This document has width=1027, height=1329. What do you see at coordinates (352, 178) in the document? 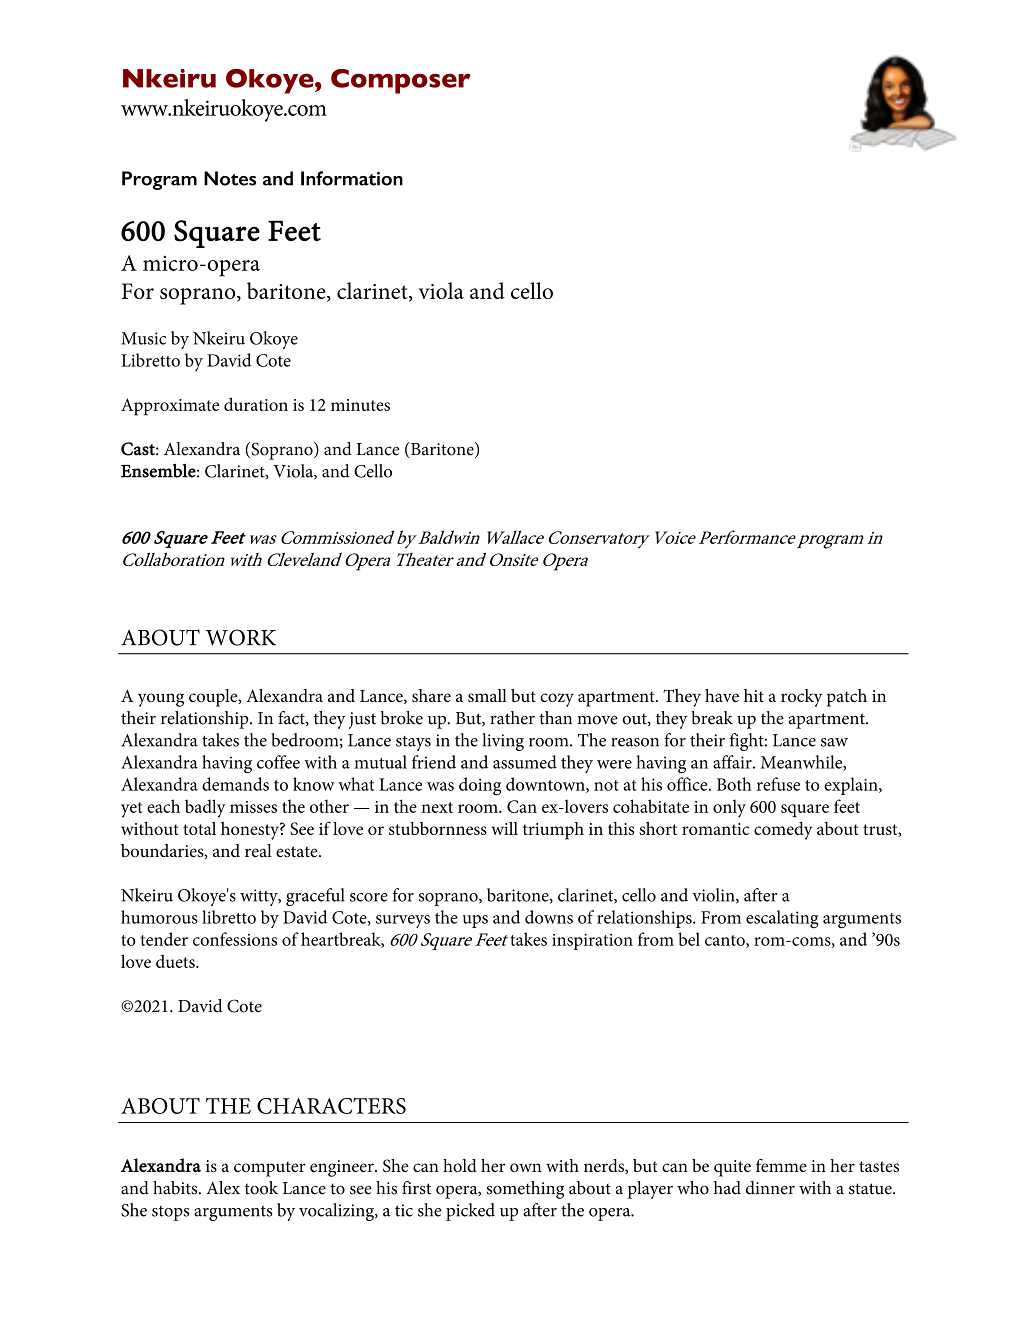
I see `Information` at bounding box center [352, 178].
